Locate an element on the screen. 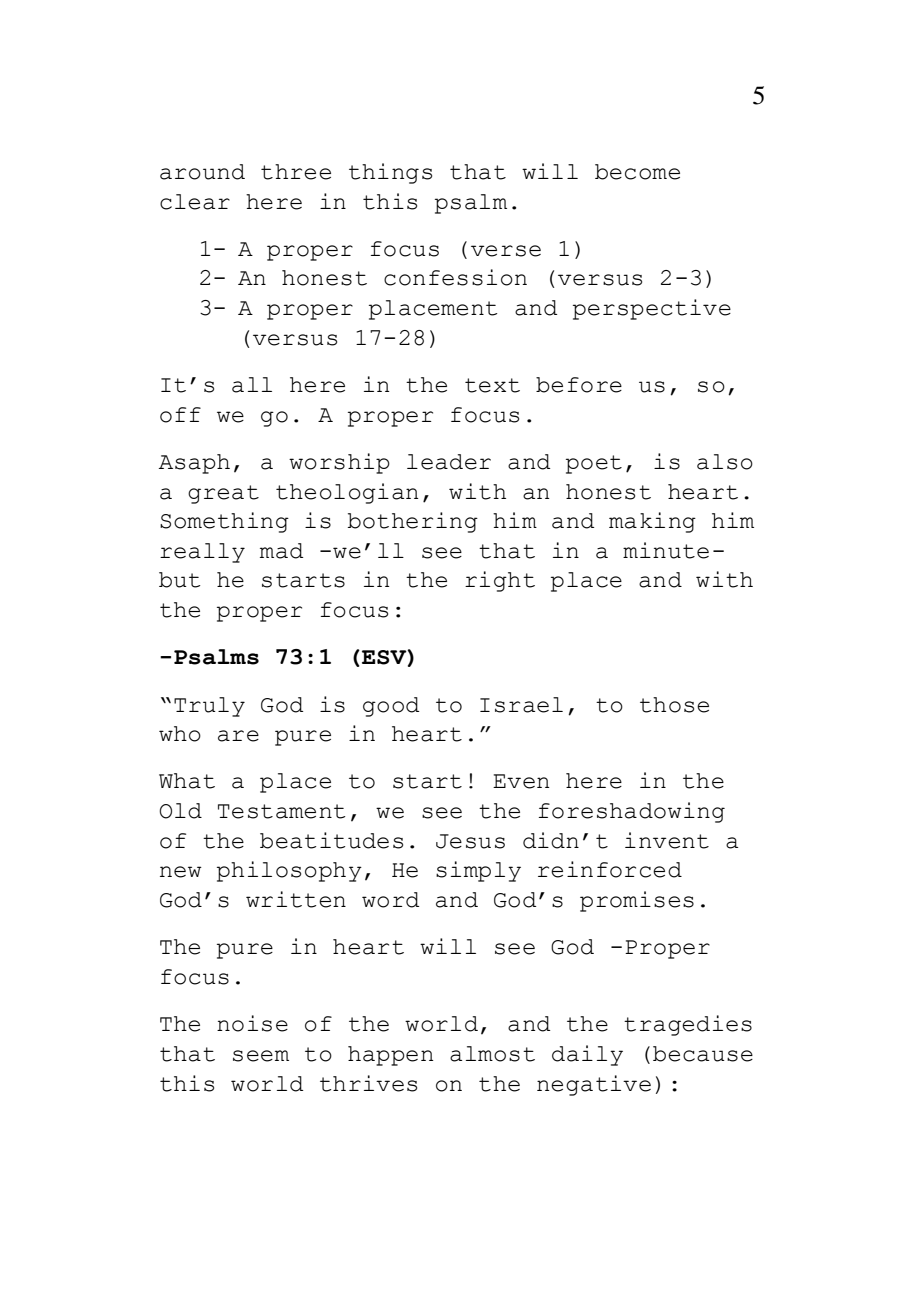 The height and width of the screenshot is (1311, 924). because is located at coordinates (703, 1054).
